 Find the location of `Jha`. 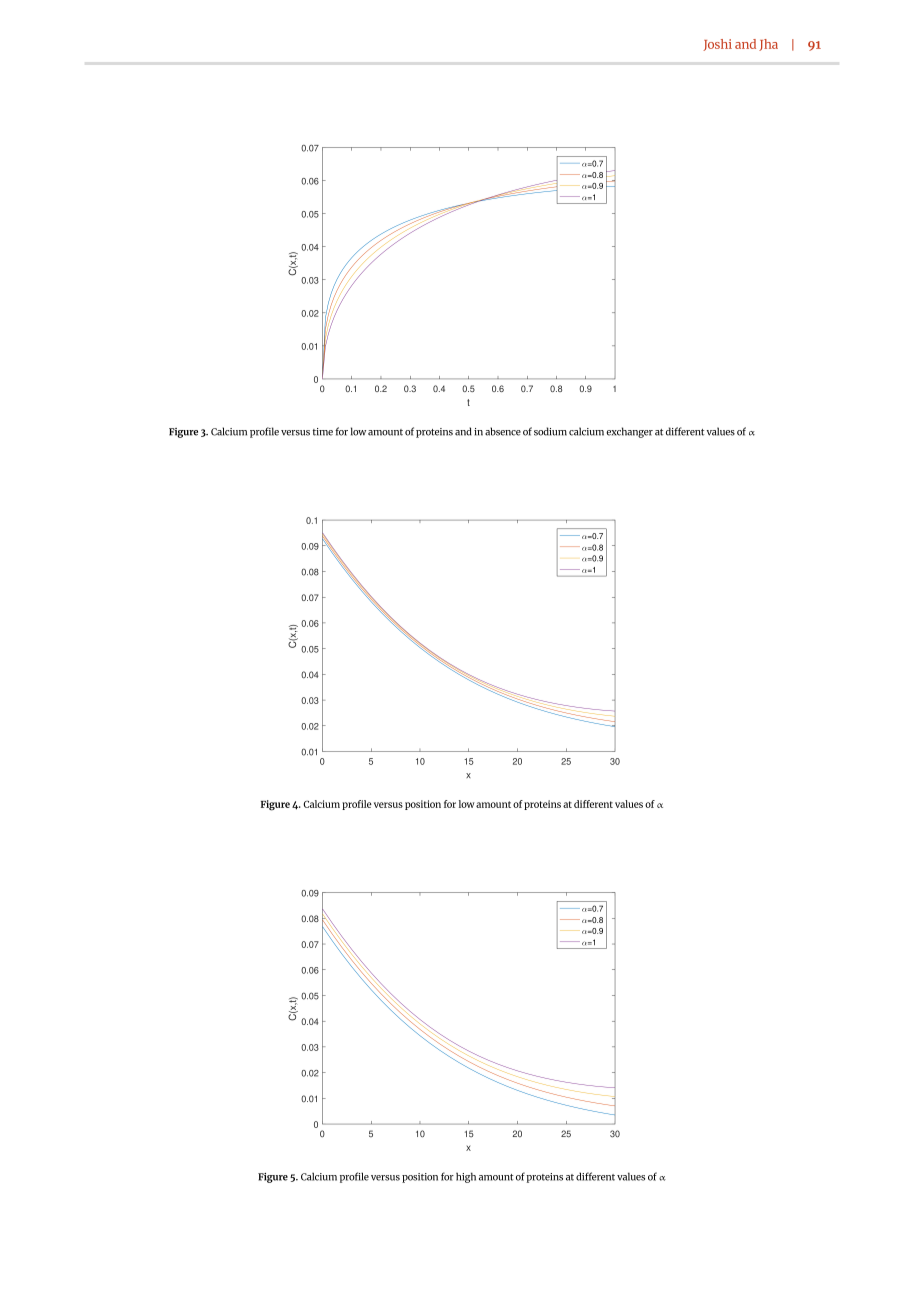

Jha is located at coordinates (768, 45).
